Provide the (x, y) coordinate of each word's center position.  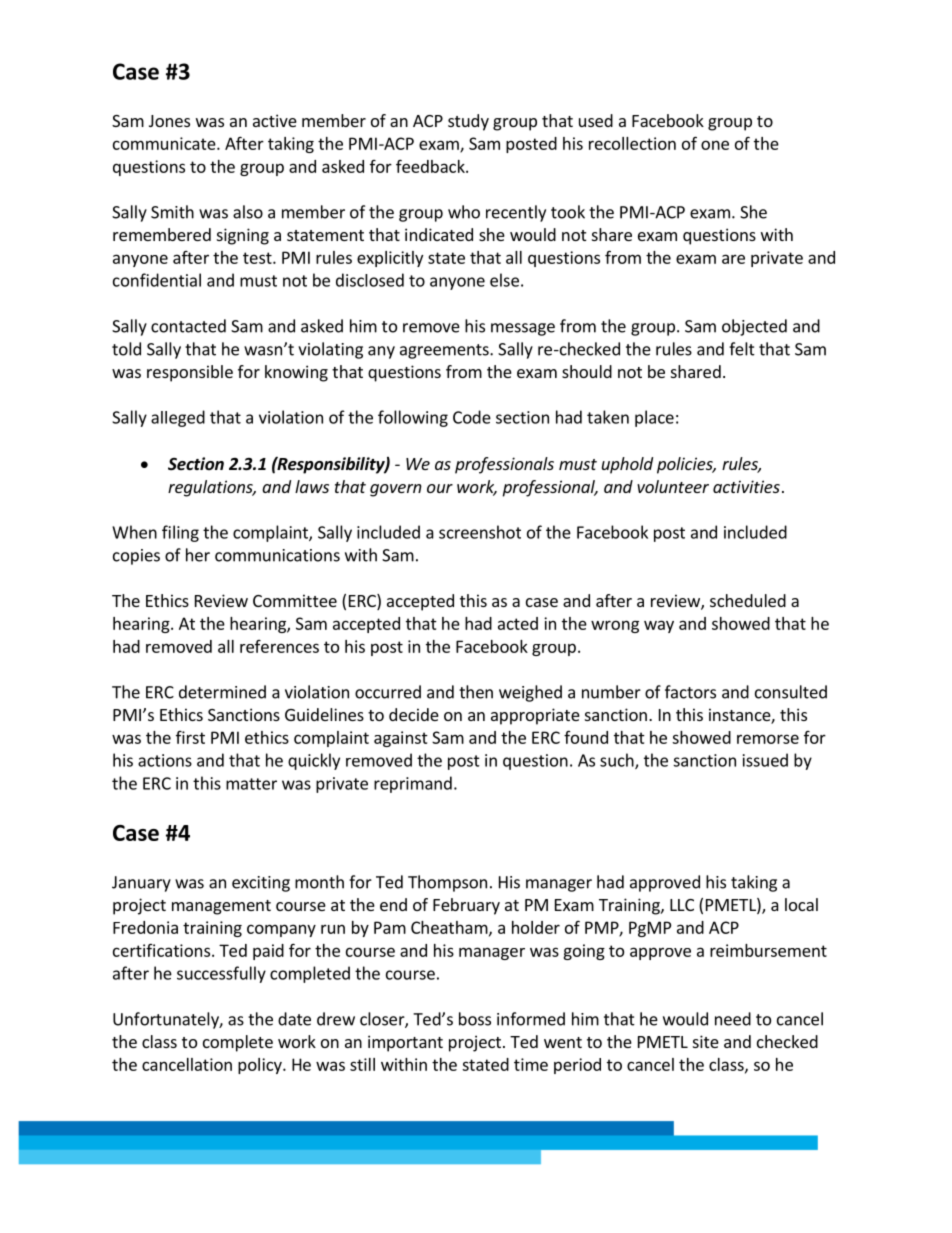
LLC (682, 905)
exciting (261, 884)
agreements (445, 351)
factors (690, 692)
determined (222, 692)
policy (261, 1066)
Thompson (447, 883)
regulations (211, 488)
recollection (632, 143)
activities (746, 486)
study (468, 122)
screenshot (480, 532)
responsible (190, 373)
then (476, 692)
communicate (165, 143)
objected (754, 327)
